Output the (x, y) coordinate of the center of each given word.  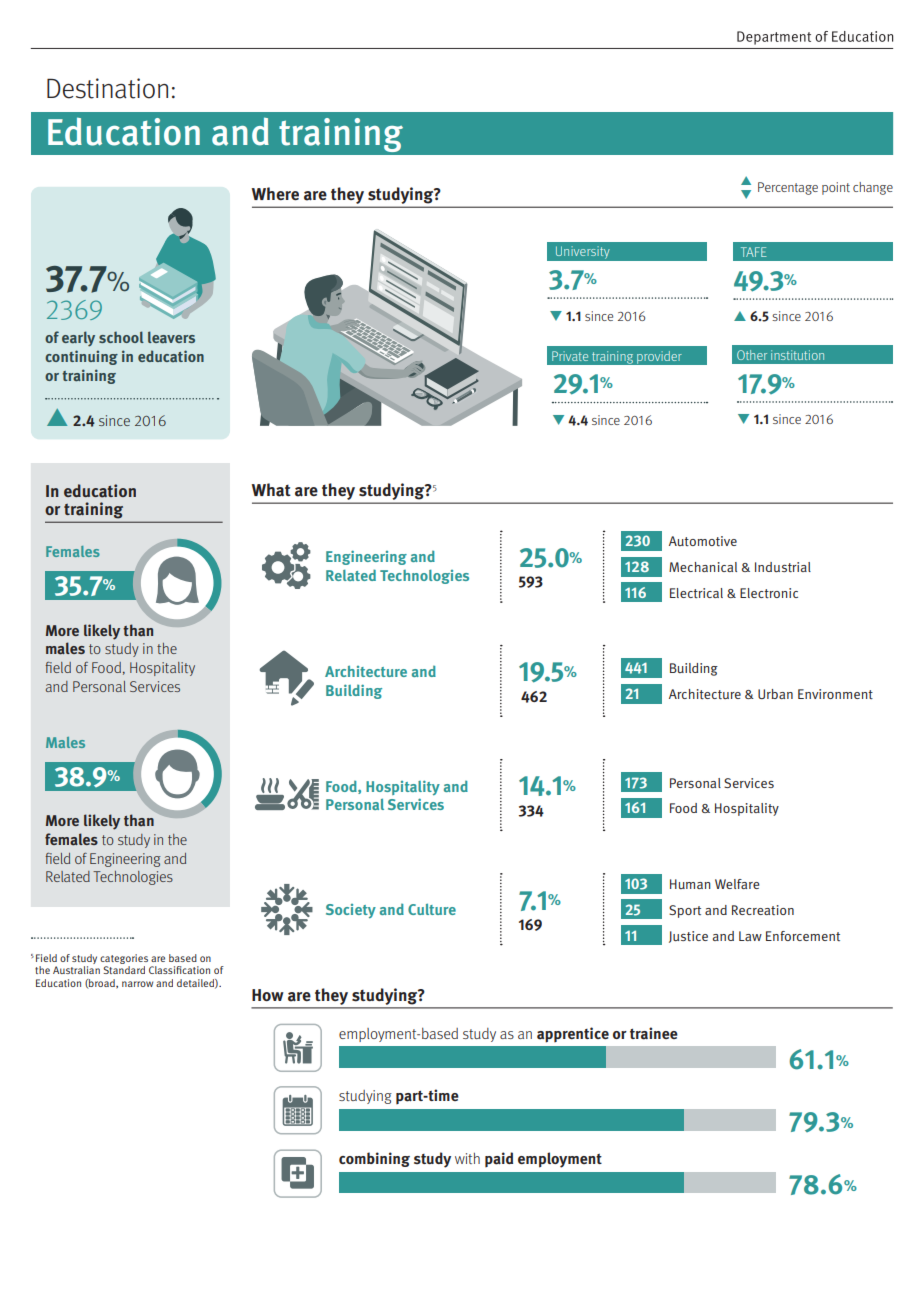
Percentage (788, 188)
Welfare (737, 884)
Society (351, 911)
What (271, 490)
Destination (107, 88)
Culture (432, 909)
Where (275, 194)
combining (374, 1159)
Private (570, 356)
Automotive (703, 541)
